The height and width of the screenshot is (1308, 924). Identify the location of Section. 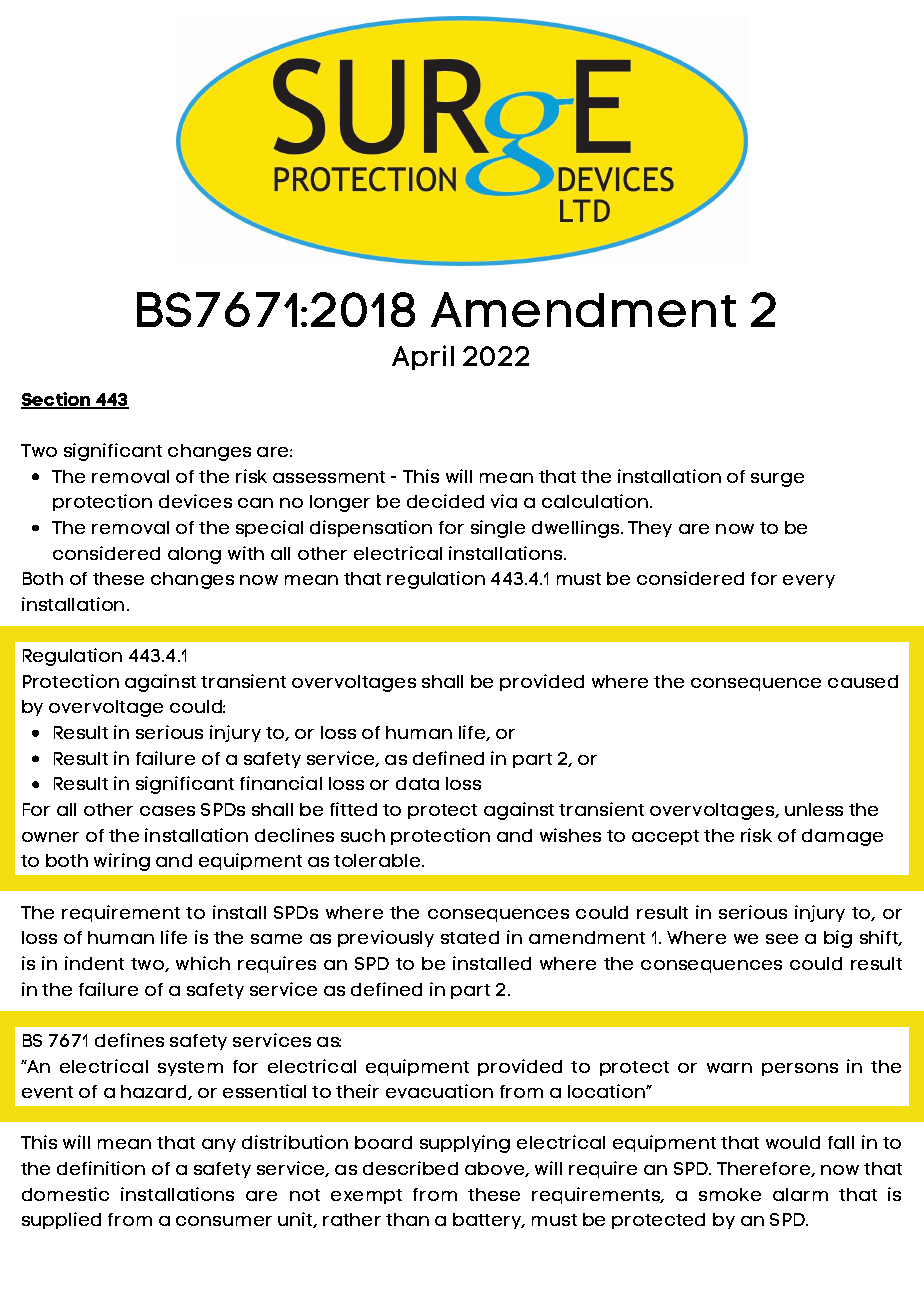
(57, 400).
